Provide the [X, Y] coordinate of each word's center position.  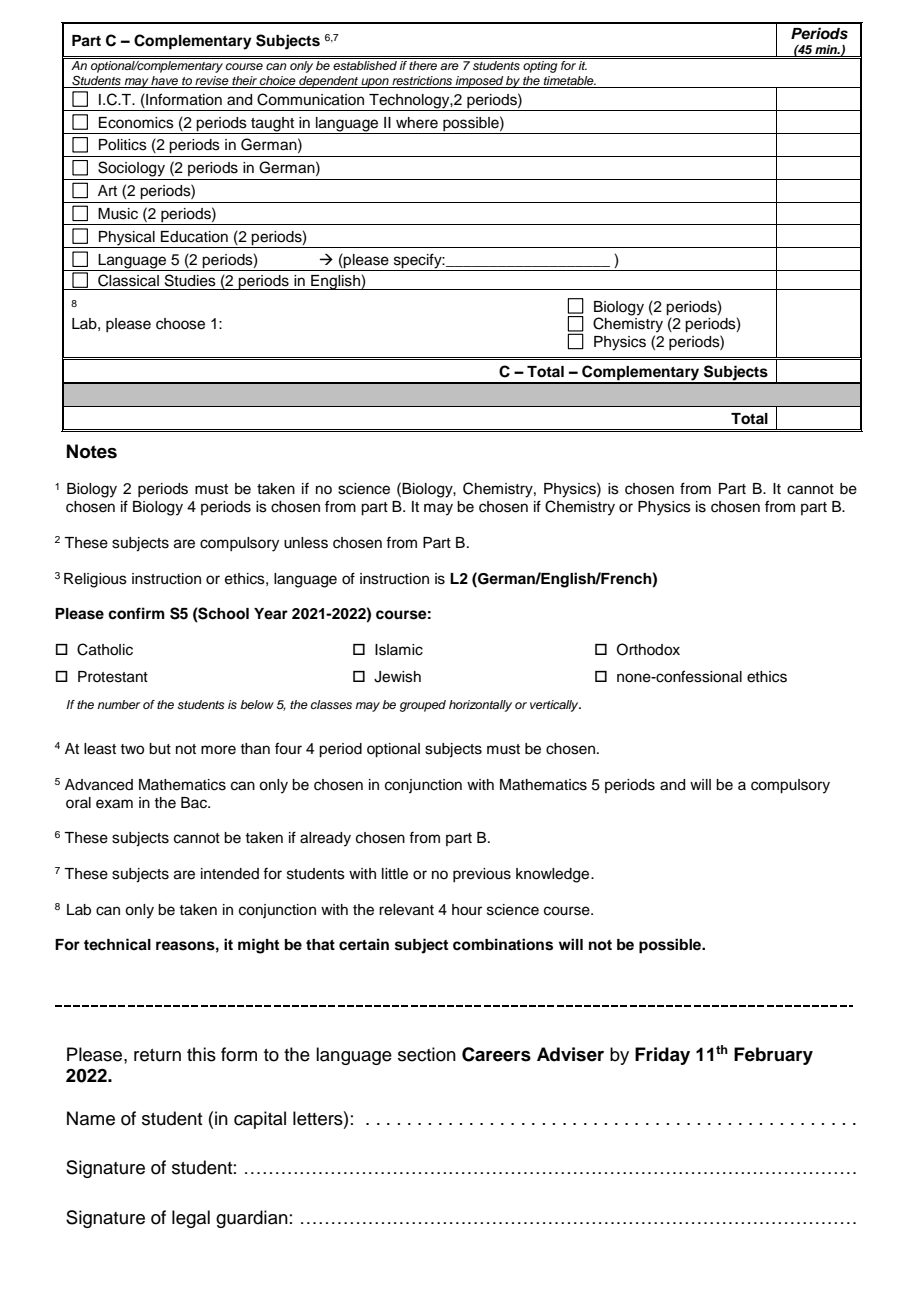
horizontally [480, 706]
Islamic [399, 650]
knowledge [552, 875]
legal [191, 1219]
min [827, 49]
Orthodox [648, 649]
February [773, 1056]
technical [117, 944]
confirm [136, 613]
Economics [136, 123]
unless [306, 543]
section [427, 1054]
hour [467, 910]
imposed [479, 82]
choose [180, 324]
